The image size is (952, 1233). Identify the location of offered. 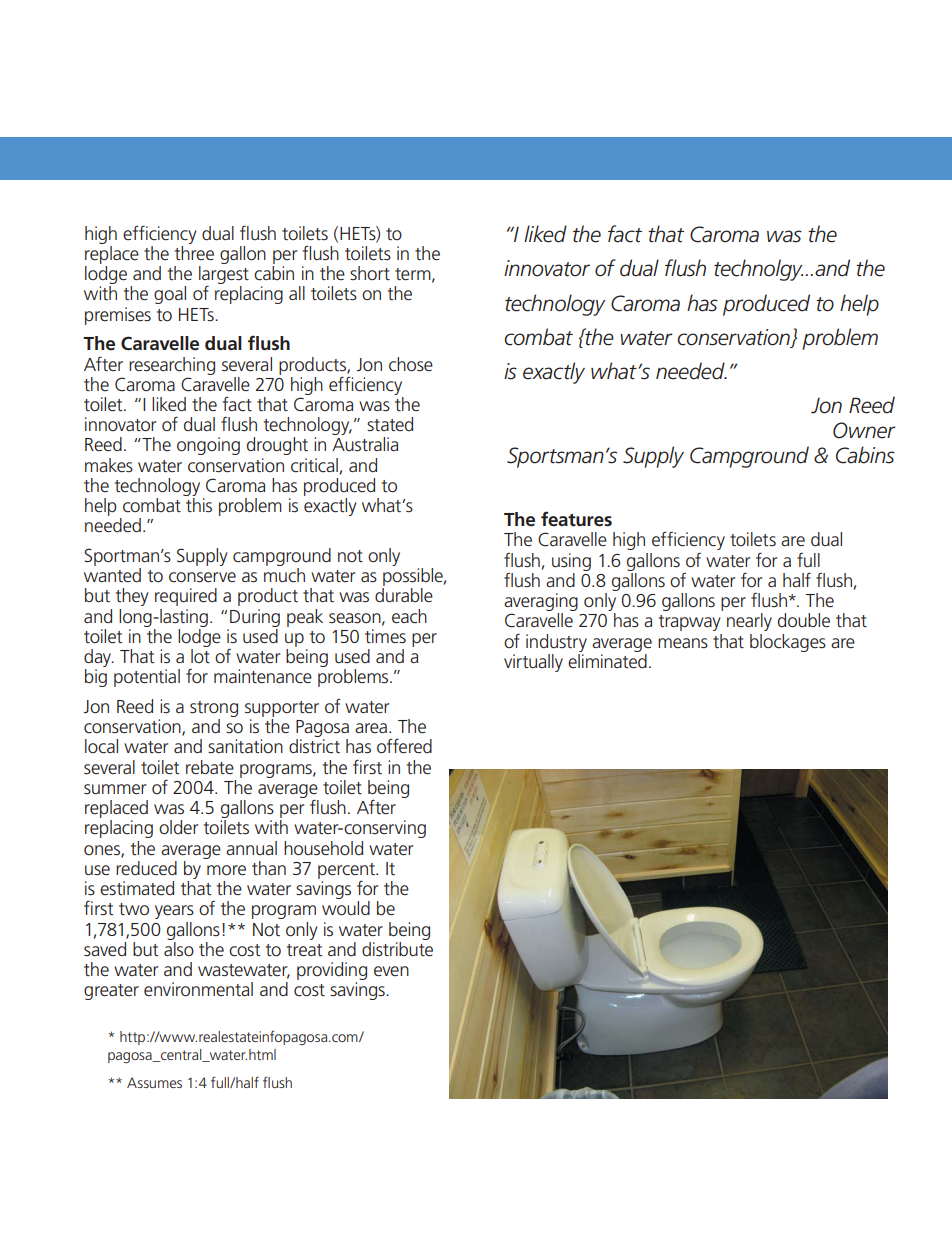
(404, 746).
